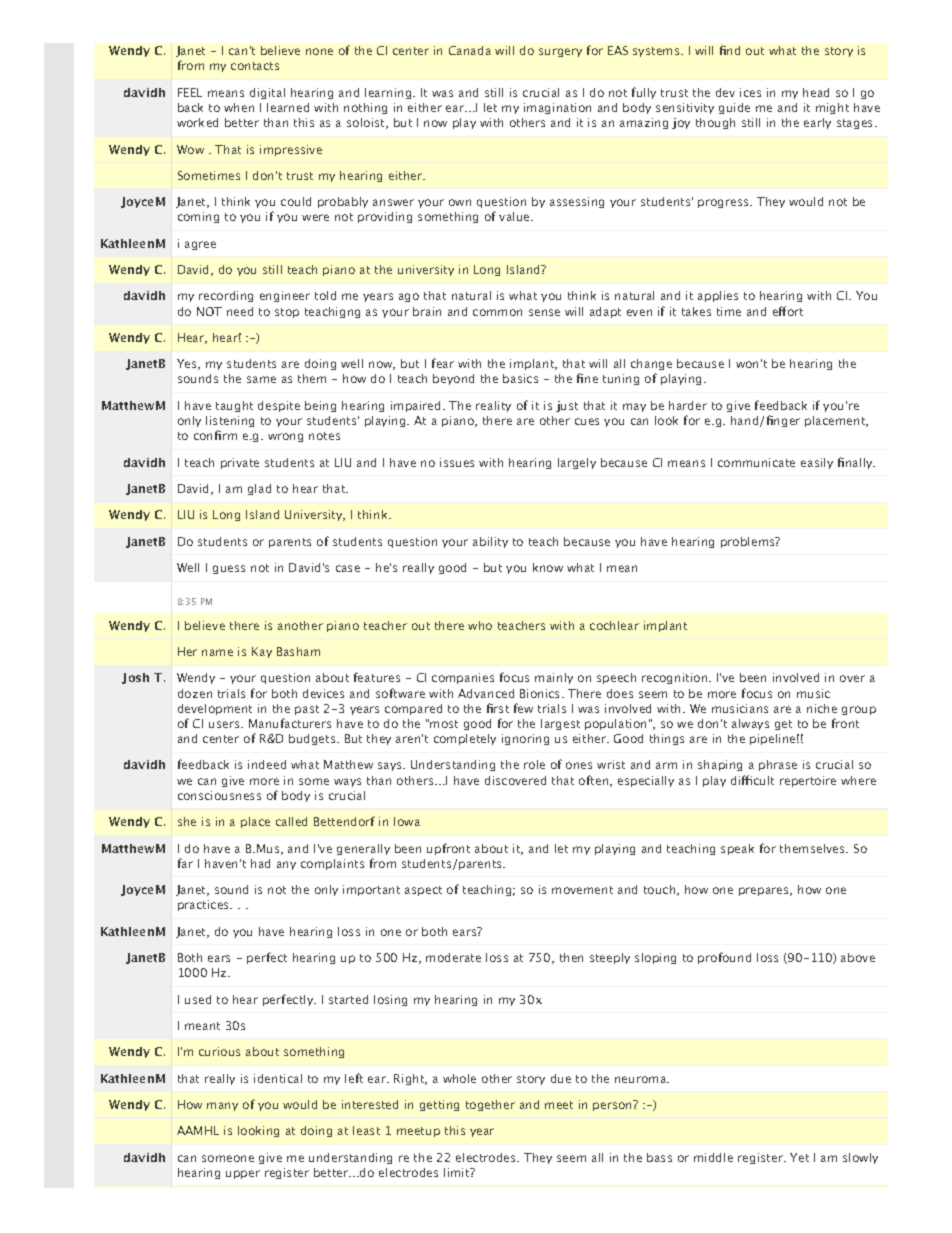  What do you see at coordinates (490, 1105) in the screenshot?
I see `together` at bounding box center [490, 1105].
